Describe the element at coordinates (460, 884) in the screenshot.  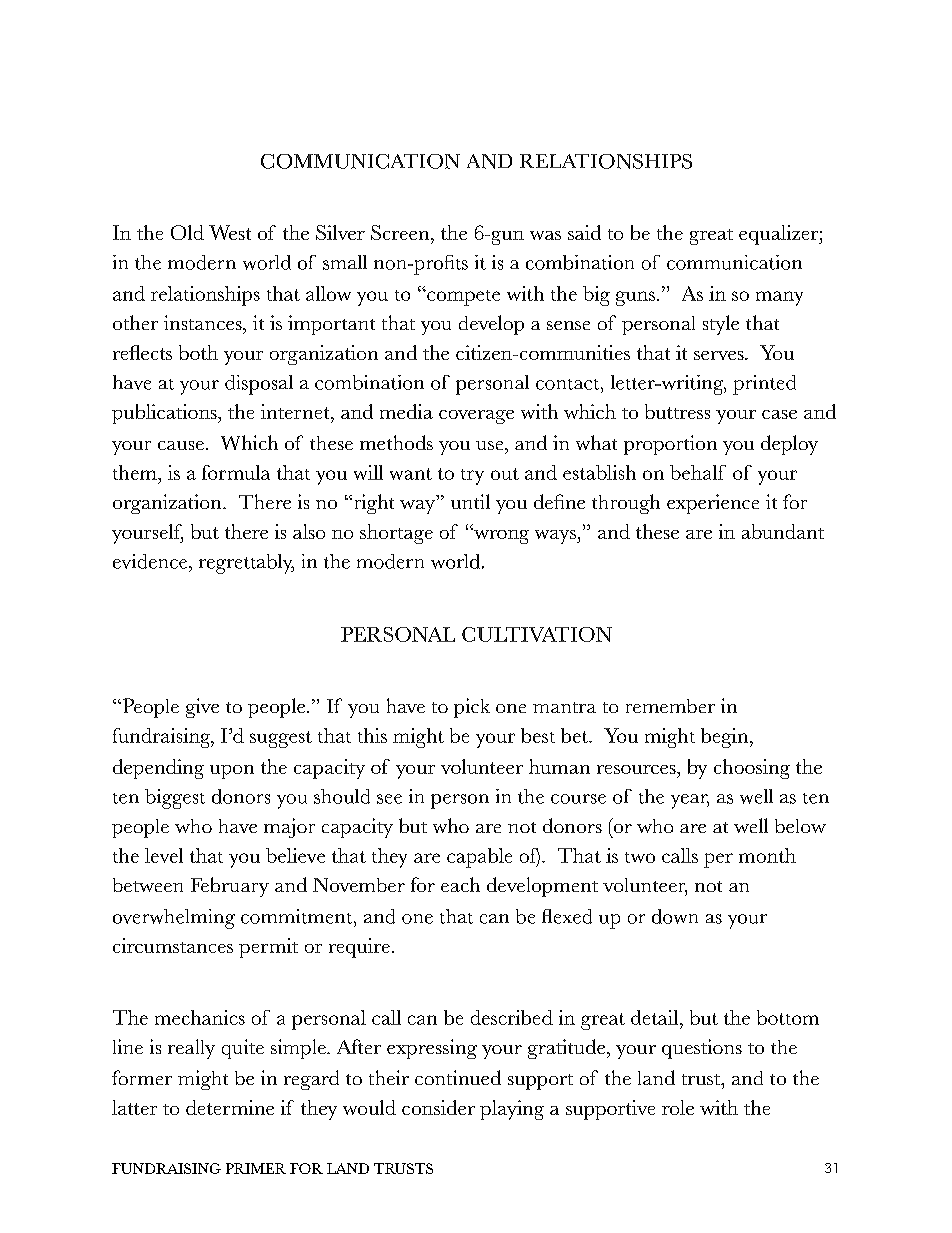
I see `each` at that location.
